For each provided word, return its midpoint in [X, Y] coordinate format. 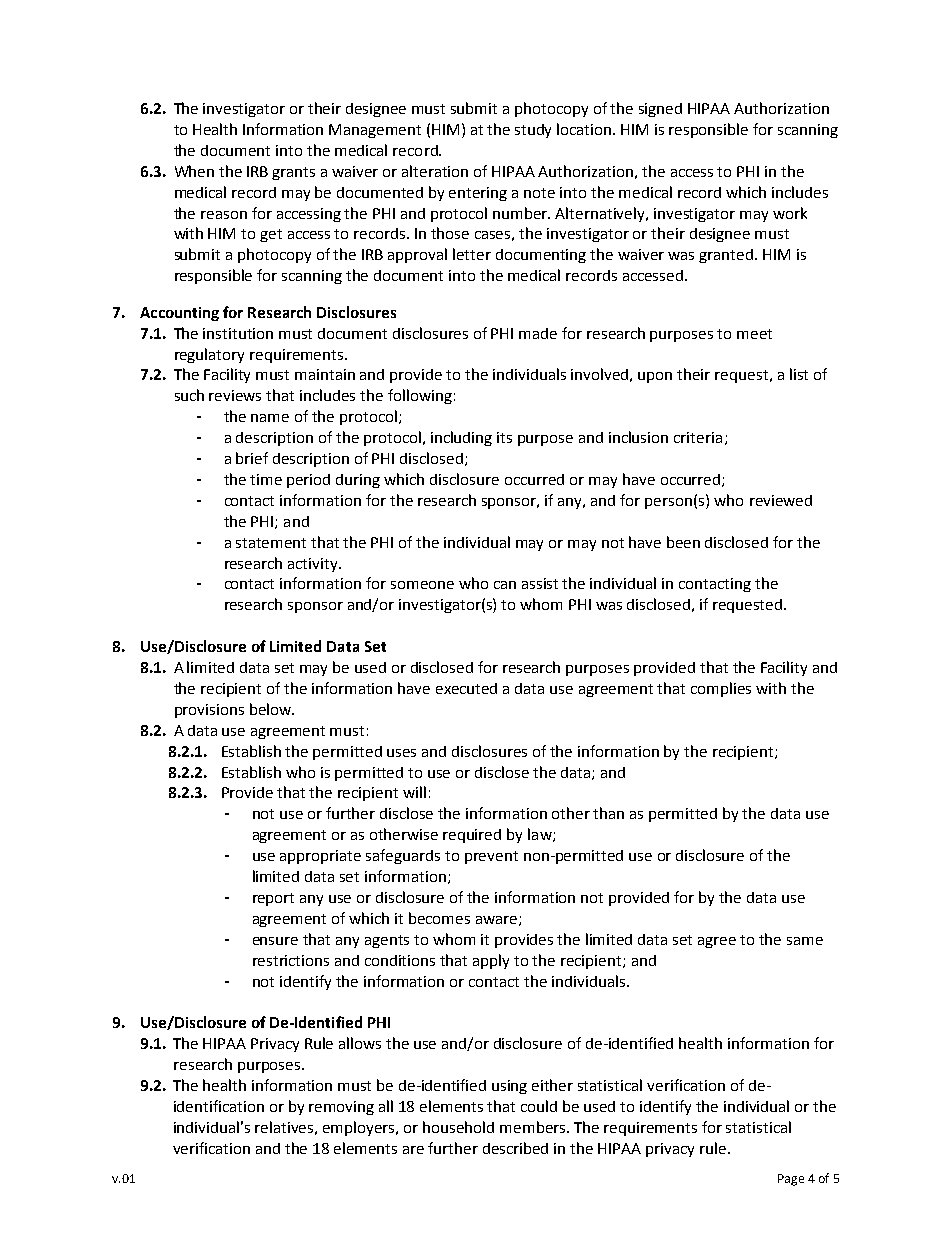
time [266, 479]
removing [341, 1108]
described [515, 1148]
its [504, 437]
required [472, 836]
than [608, 813]
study [533, 131]
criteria [698, 437]
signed [660, 110]
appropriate [320, 857]
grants [293, 173]
